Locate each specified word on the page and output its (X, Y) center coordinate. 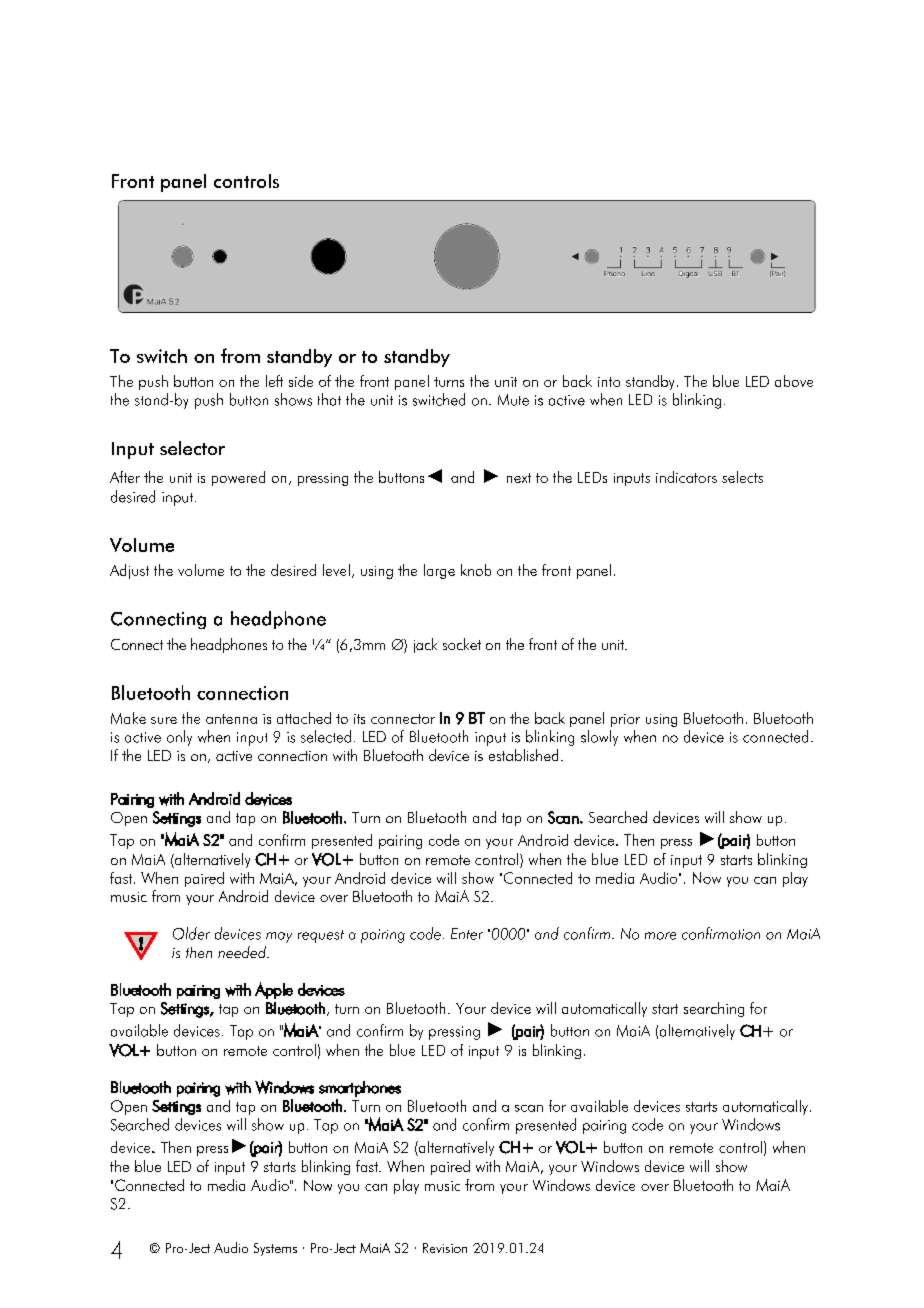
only (179, 738)
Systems (275, 1249)
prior (625, 720)
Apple (274, 990)
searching (714, 1009)
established (523, 755)
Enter (467, 934)
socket (462, 644)
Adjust (129, 571)
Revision (445, 1248)
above (794, 381)
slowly (599, 738)
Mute (513, 400)
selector (192, 448)
